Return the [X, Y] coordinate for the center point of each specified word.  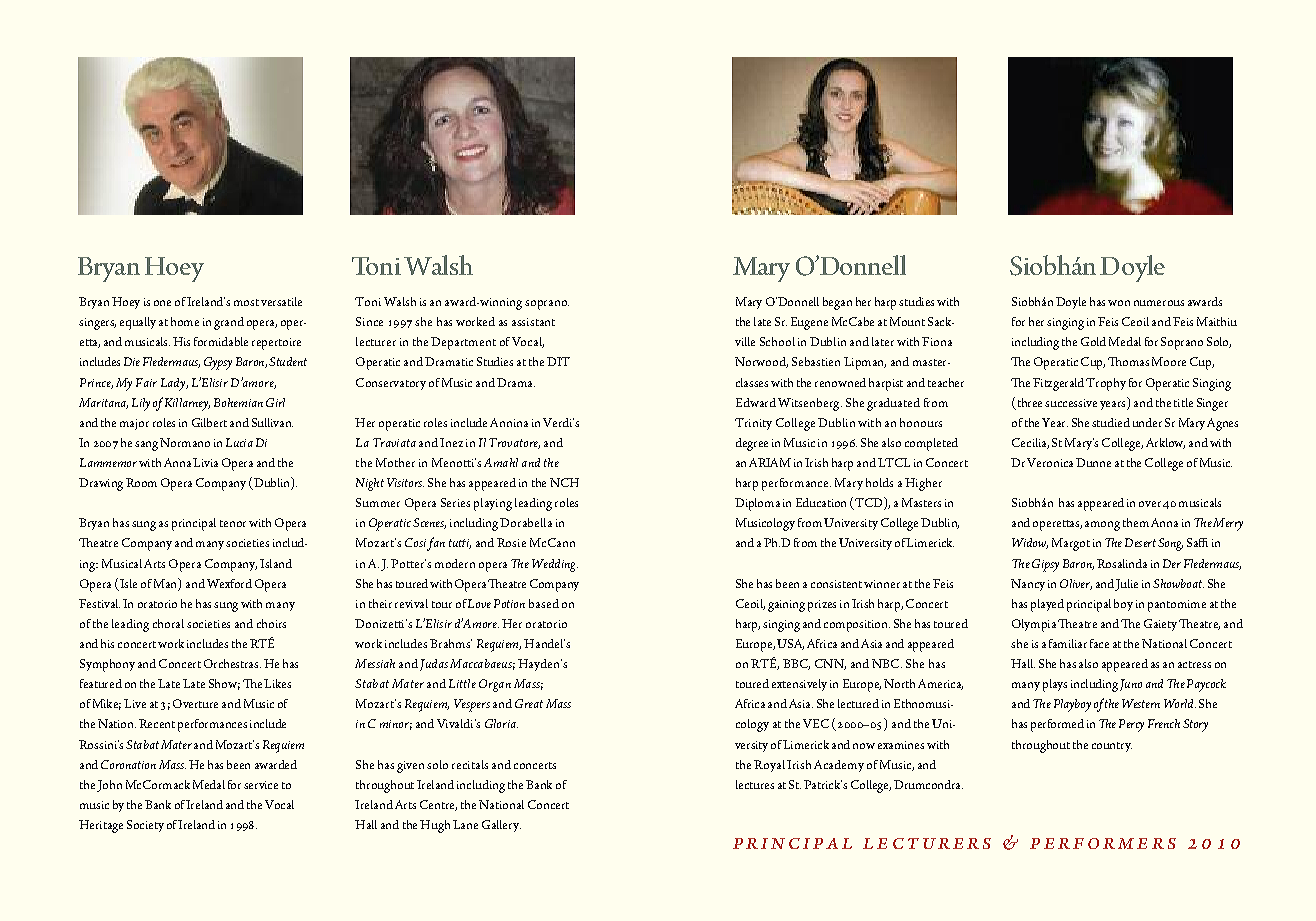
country [1112, 747]
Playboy [1070, 705]
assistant [533, 322]
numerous [1159, 303]
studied [1111, 422]
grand [229, 323]
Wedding [555, 565]
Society [145, 826]
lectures [755, 784]
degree [752, 444]
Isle [128, 583]
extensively [799, 685]
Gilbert [209, 422]
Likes [277, 683]
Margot [1071, 544]
